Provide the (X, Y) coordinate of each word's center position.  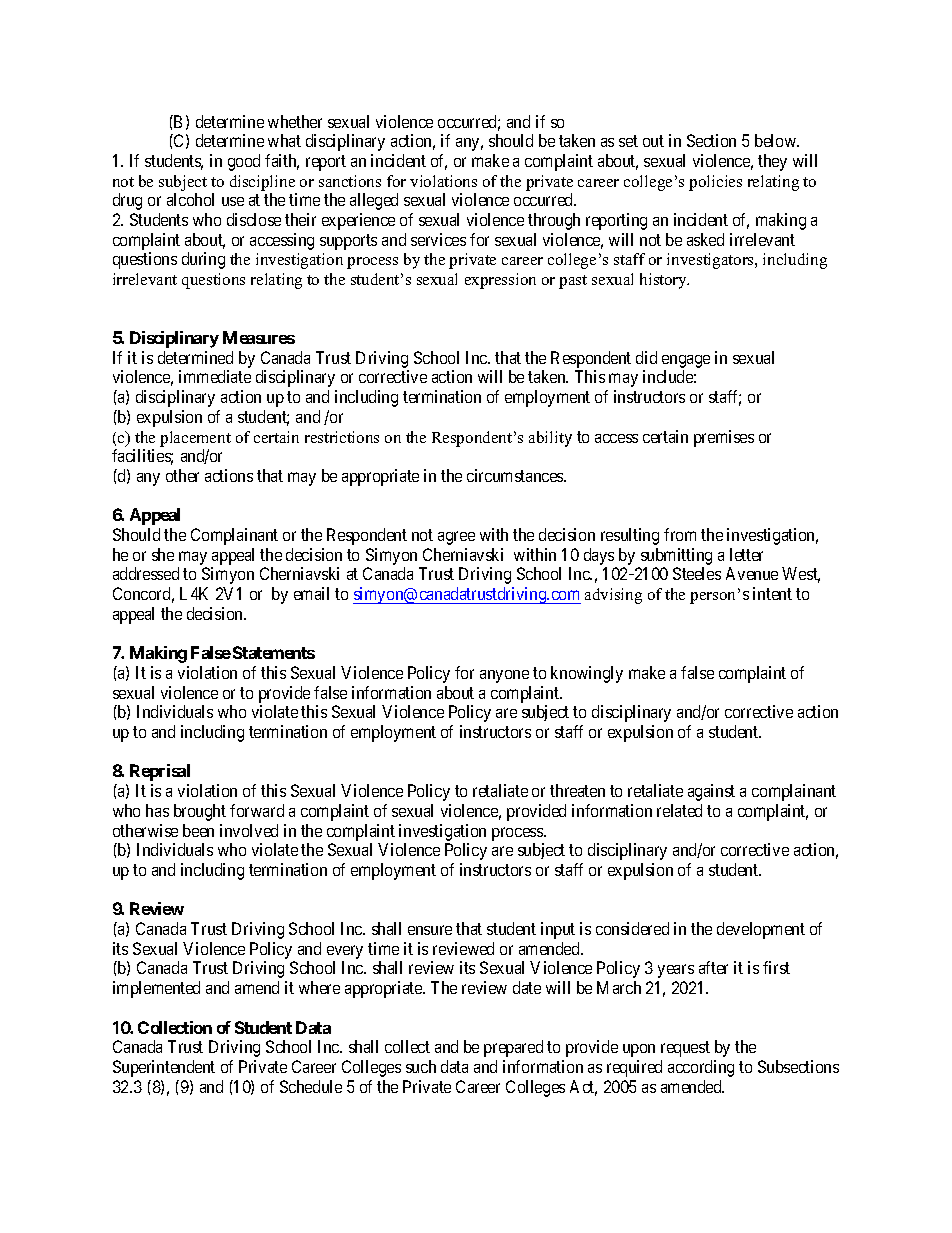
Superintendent (164, 1068)
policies (715, 183)
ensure (430, 930)
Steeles (697, 573)
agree (456, 538)
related (679, 810)
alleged (374, 201)
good (244, 162)
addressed (146, 573)
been (198, 830)
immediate (215, 376)
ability (550, 439)
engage (686, 363)
